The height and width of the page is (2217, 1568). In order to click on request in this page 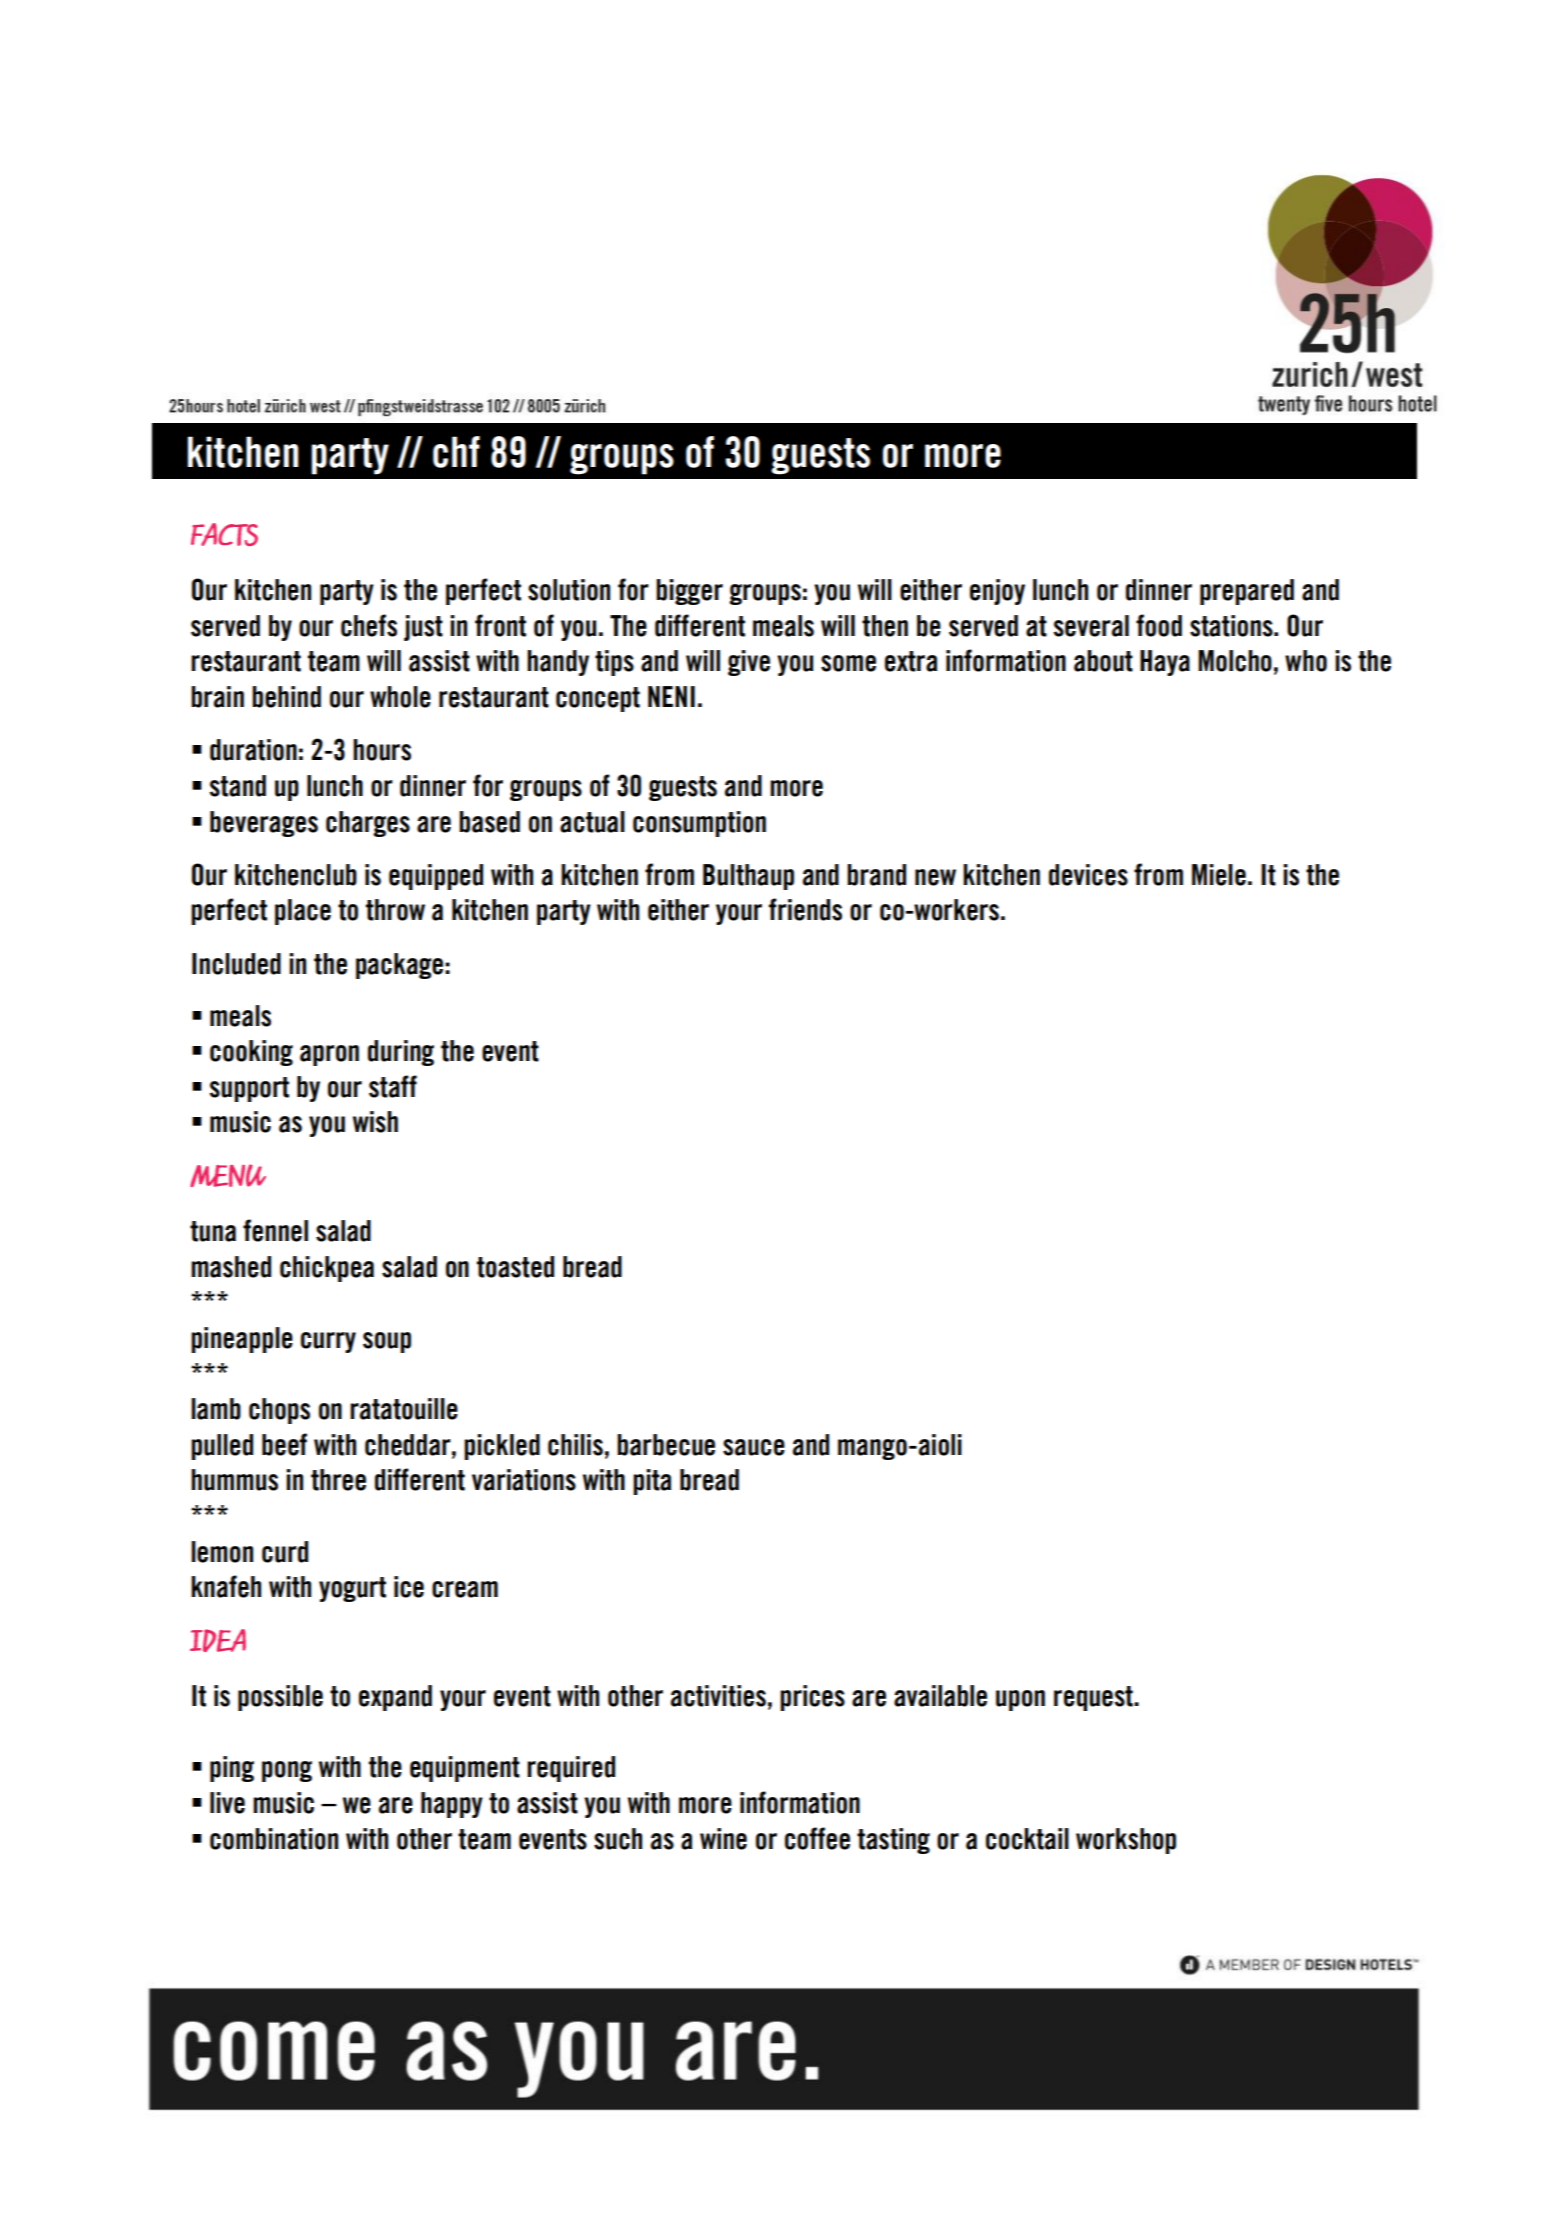, I will do `click(1094, 1698)`.
